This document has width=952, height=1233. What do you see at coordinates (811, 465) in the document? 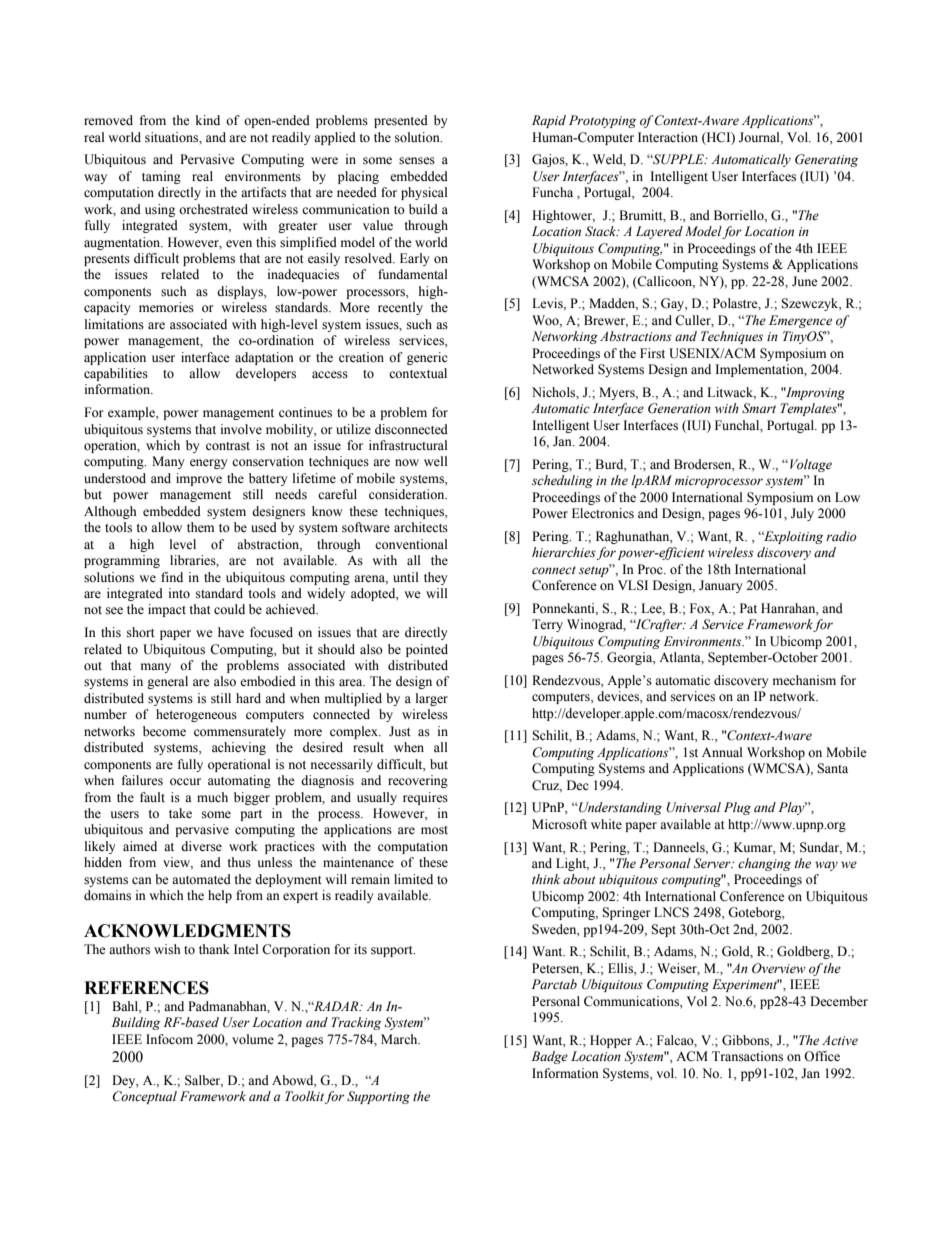
I see `Voltage` at bounding box center [811, 465].
